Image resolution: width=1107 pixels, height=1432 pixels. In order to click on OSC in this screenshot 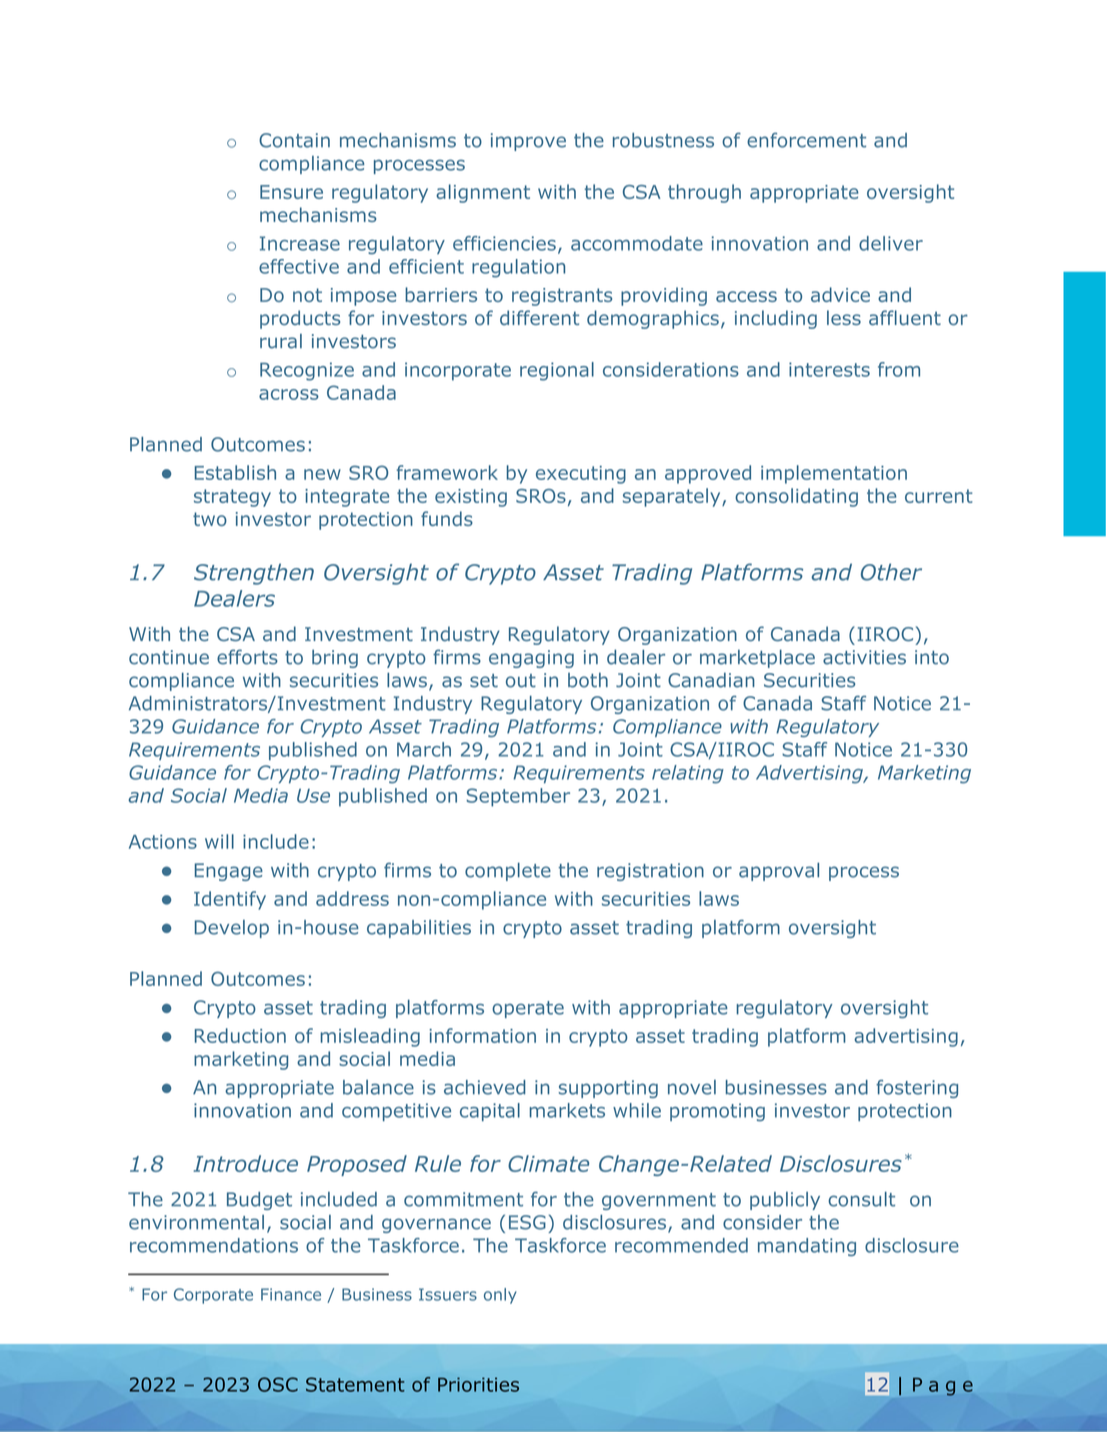, I will do `click(278, 1384)`.
